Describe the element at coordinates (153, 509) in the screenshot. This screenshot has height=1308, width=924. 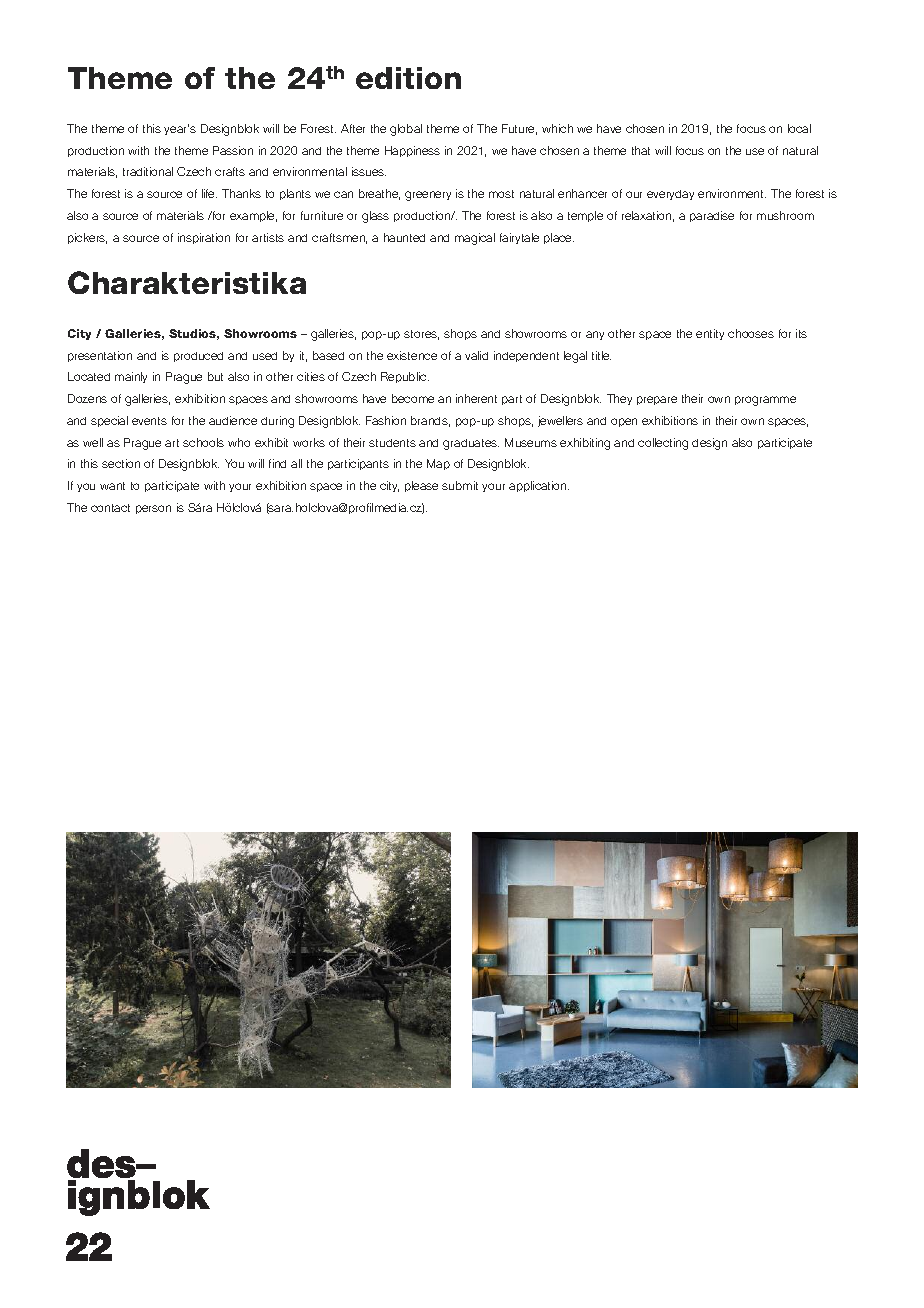
I see `person` at that location.
